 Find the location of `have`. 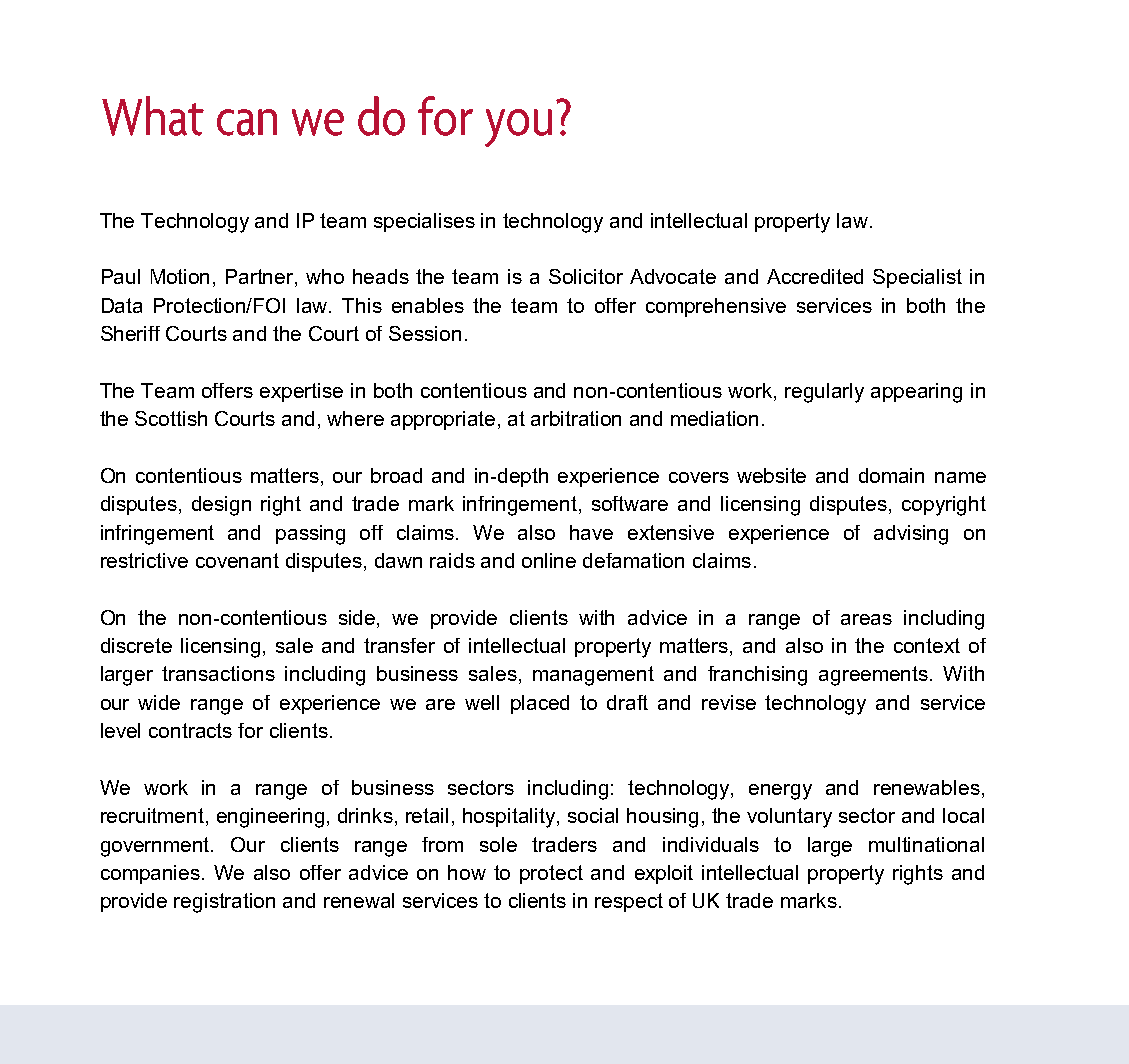

have is located at coordinates (591, 532).
